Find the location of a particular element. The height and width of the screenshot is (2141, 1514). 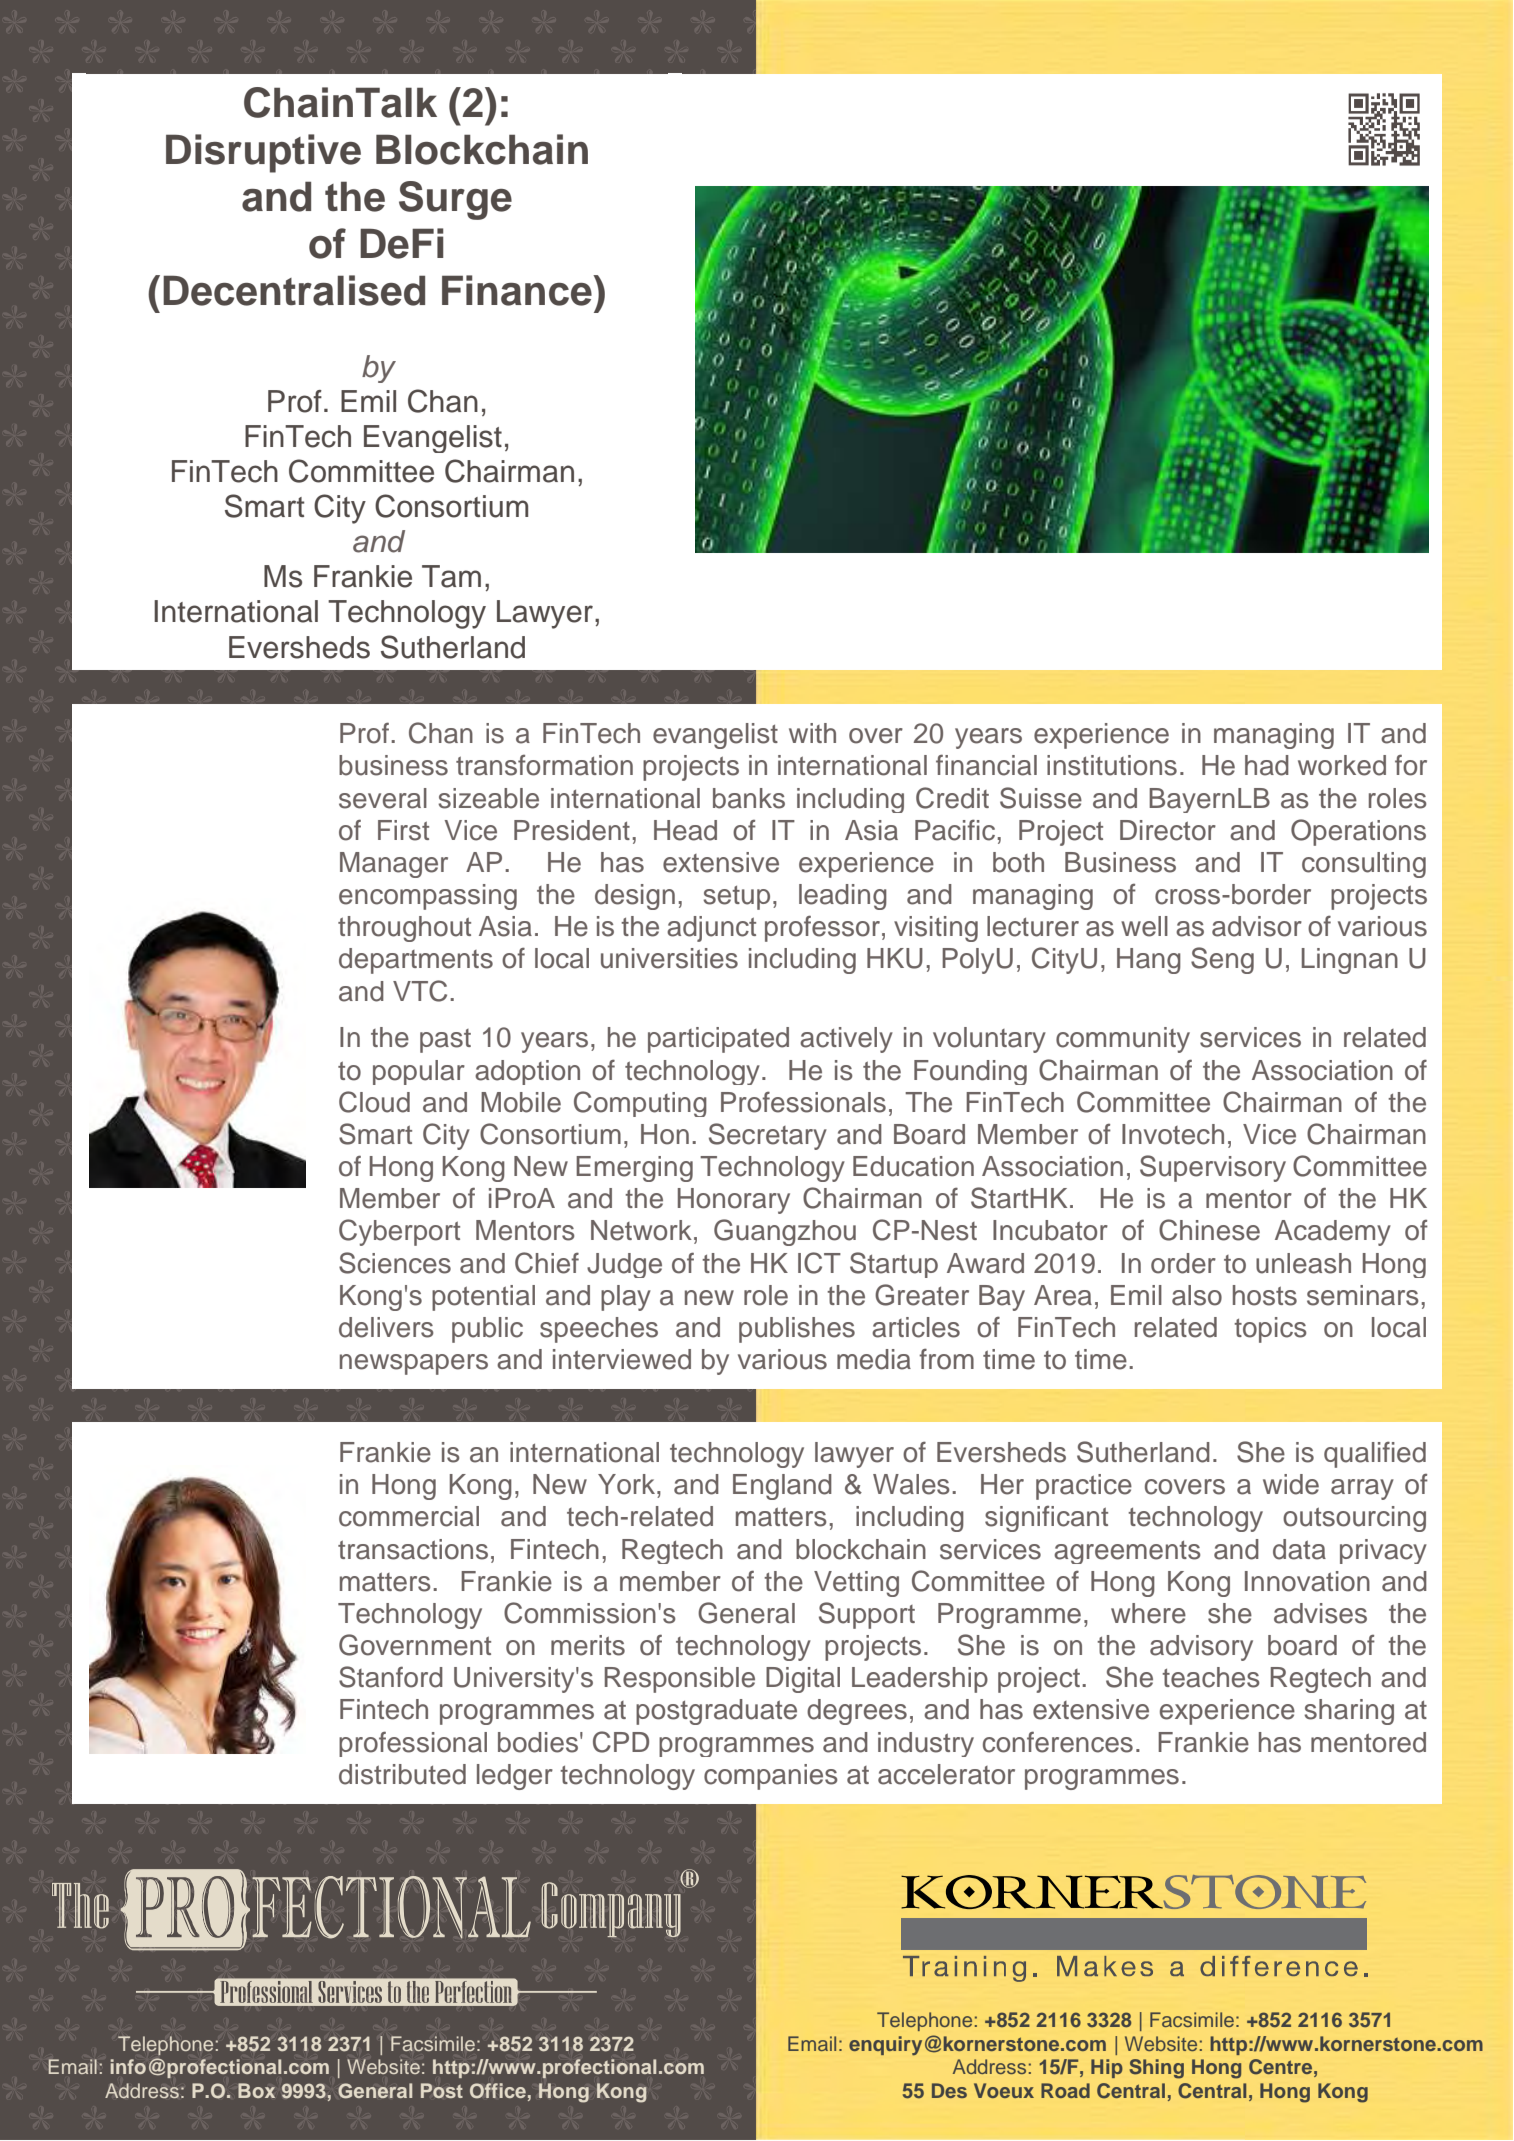

had is located at coordinates (1267, 765).
